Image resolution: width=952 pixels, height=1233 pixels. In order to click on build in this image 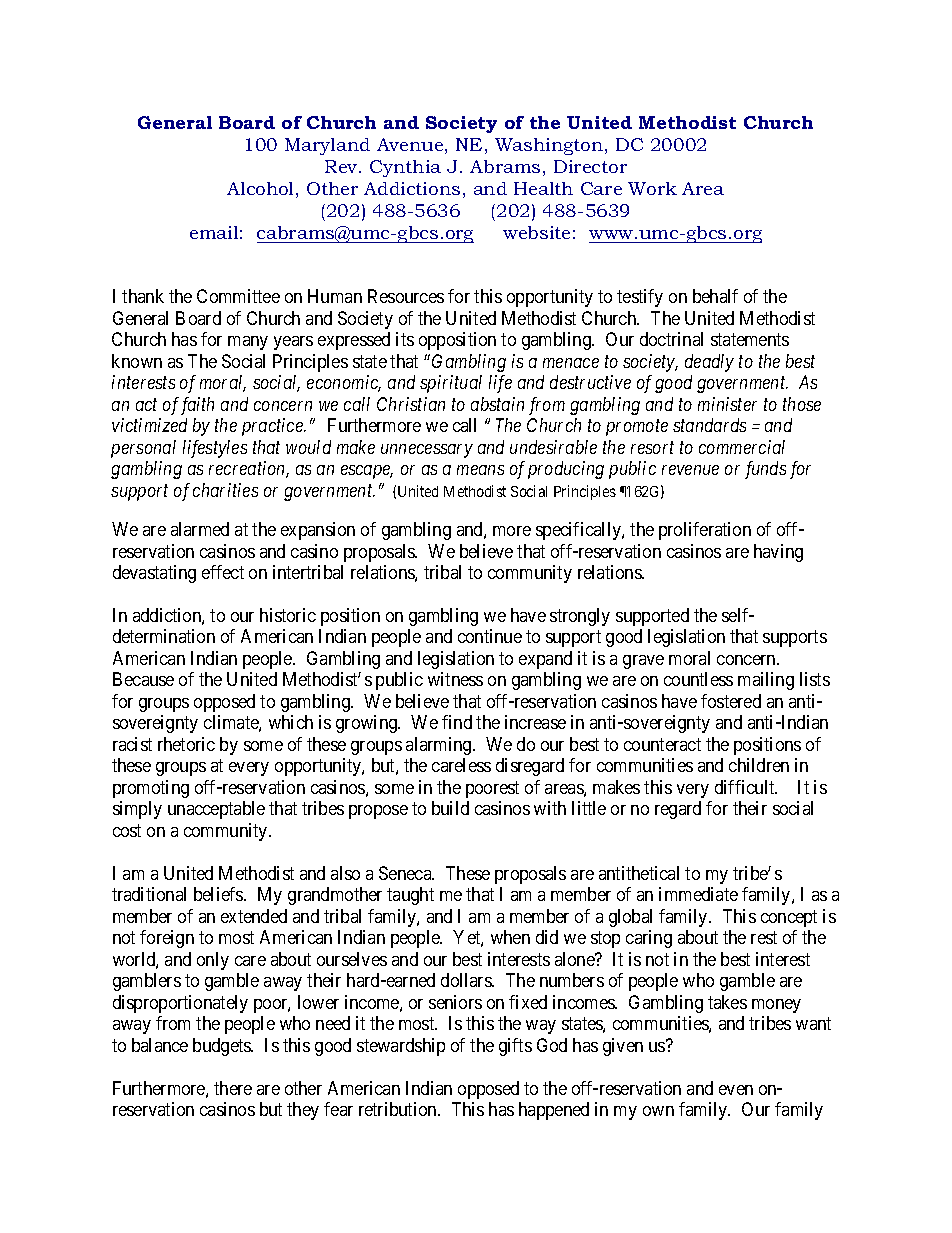, I will do `click(450, 808)`.
